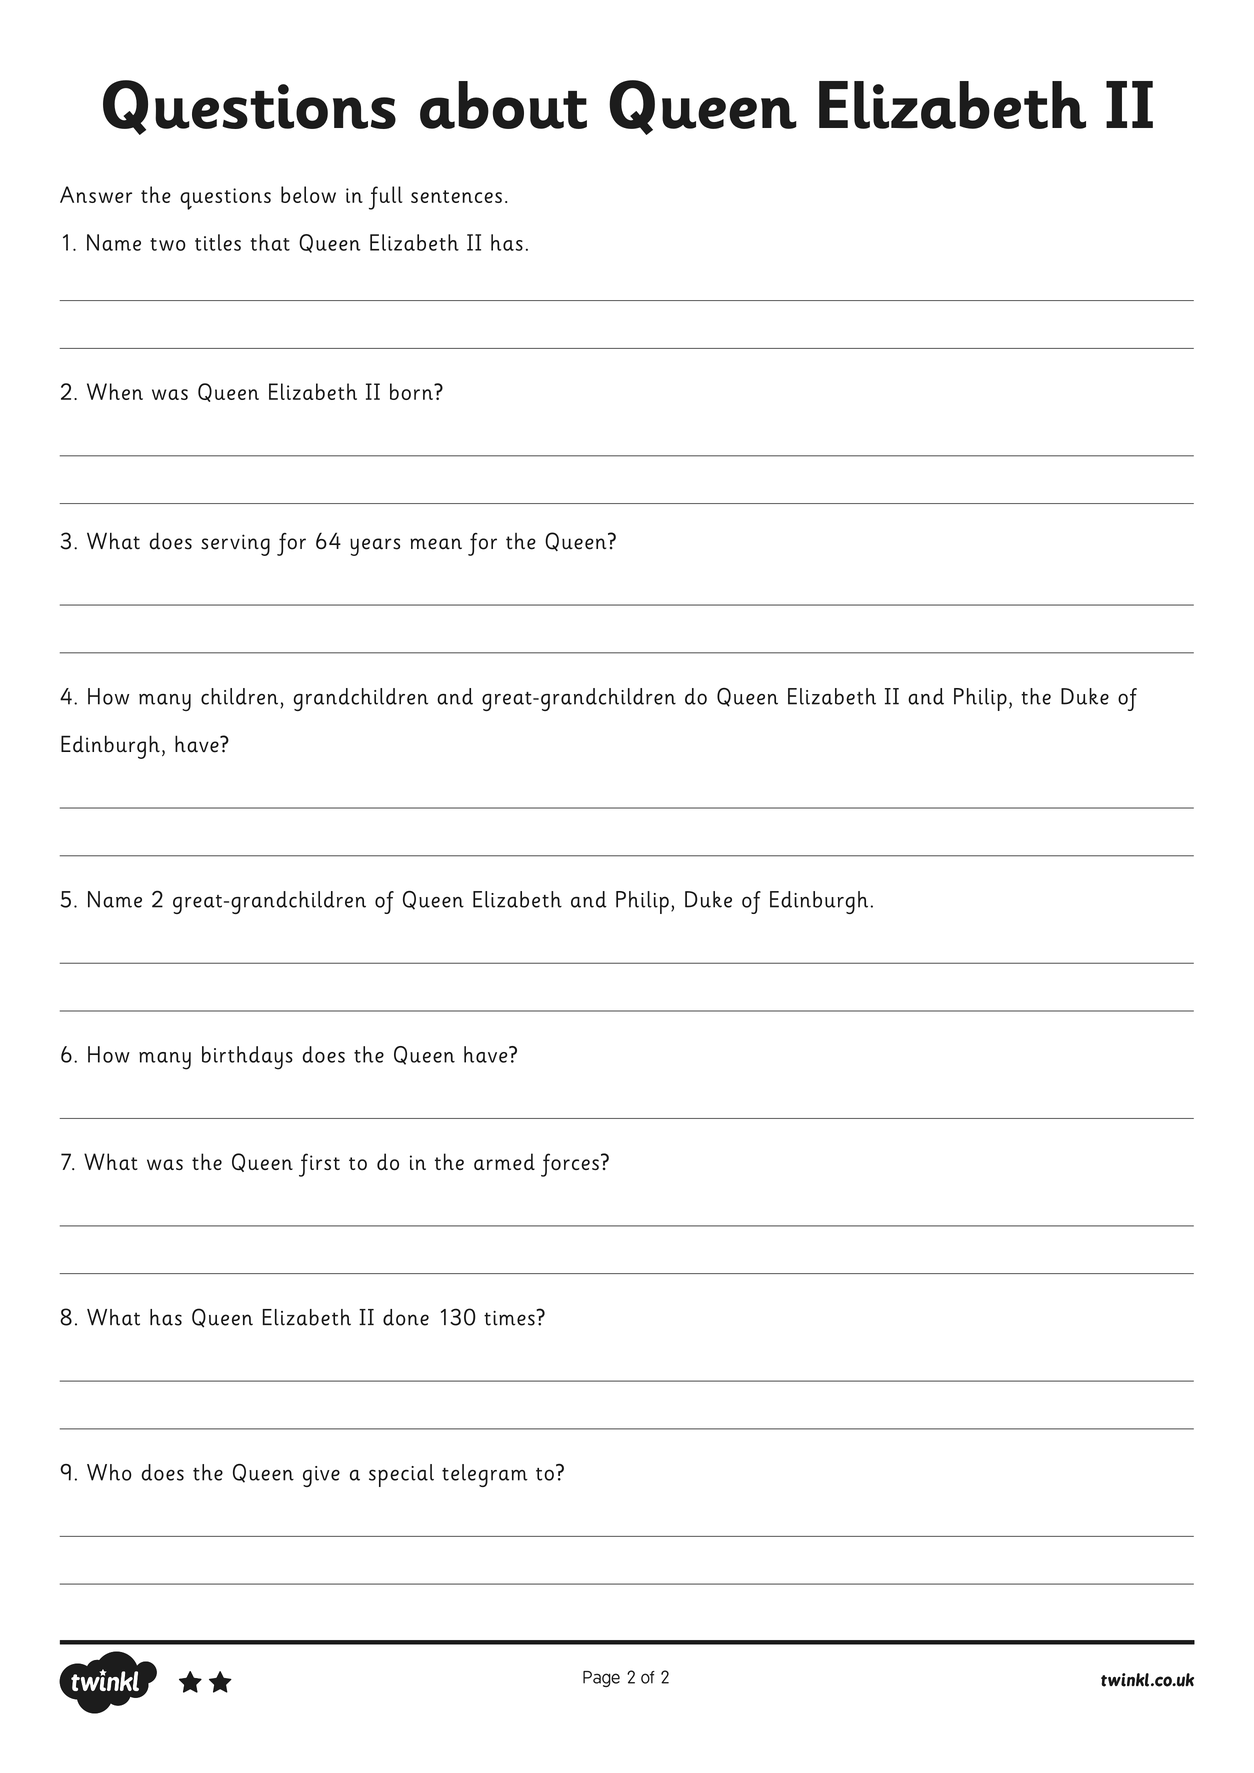  Describe the element at coordinates (109, 1472) in the document. I see `Who` at that location.
